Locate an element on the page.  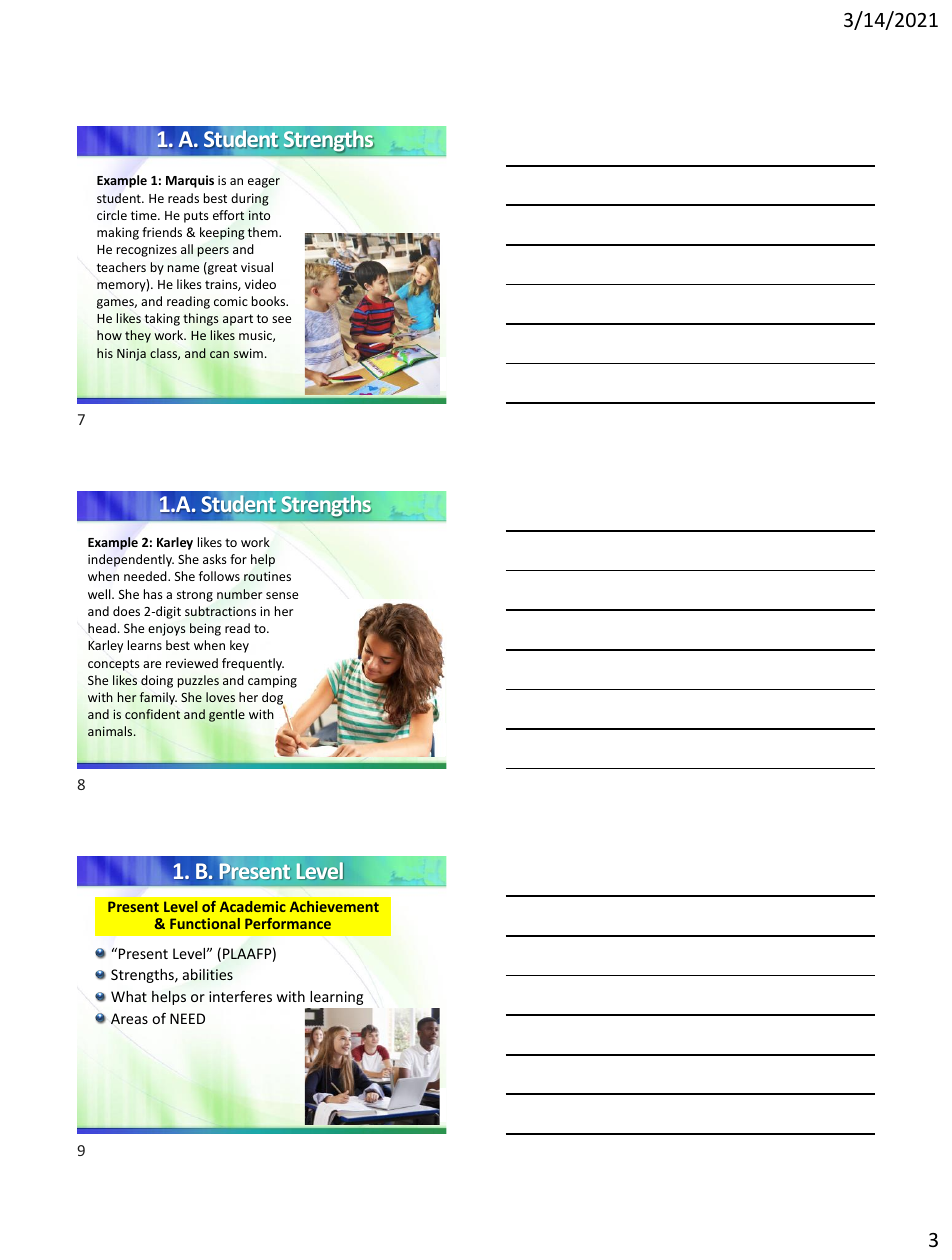
gentle is located at coordinates (227, 715).
